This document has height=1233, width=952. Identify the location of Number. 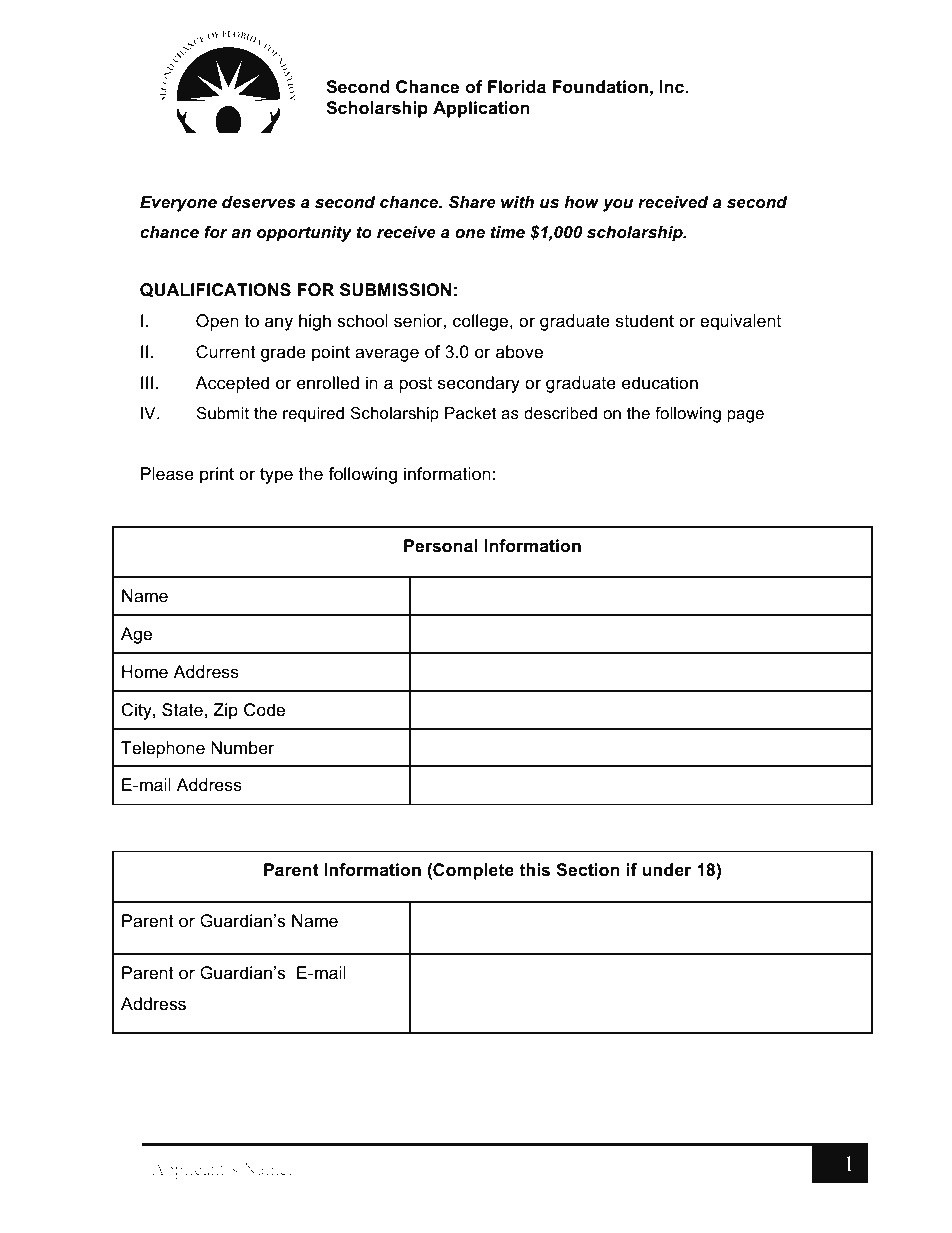
(243, 748).
